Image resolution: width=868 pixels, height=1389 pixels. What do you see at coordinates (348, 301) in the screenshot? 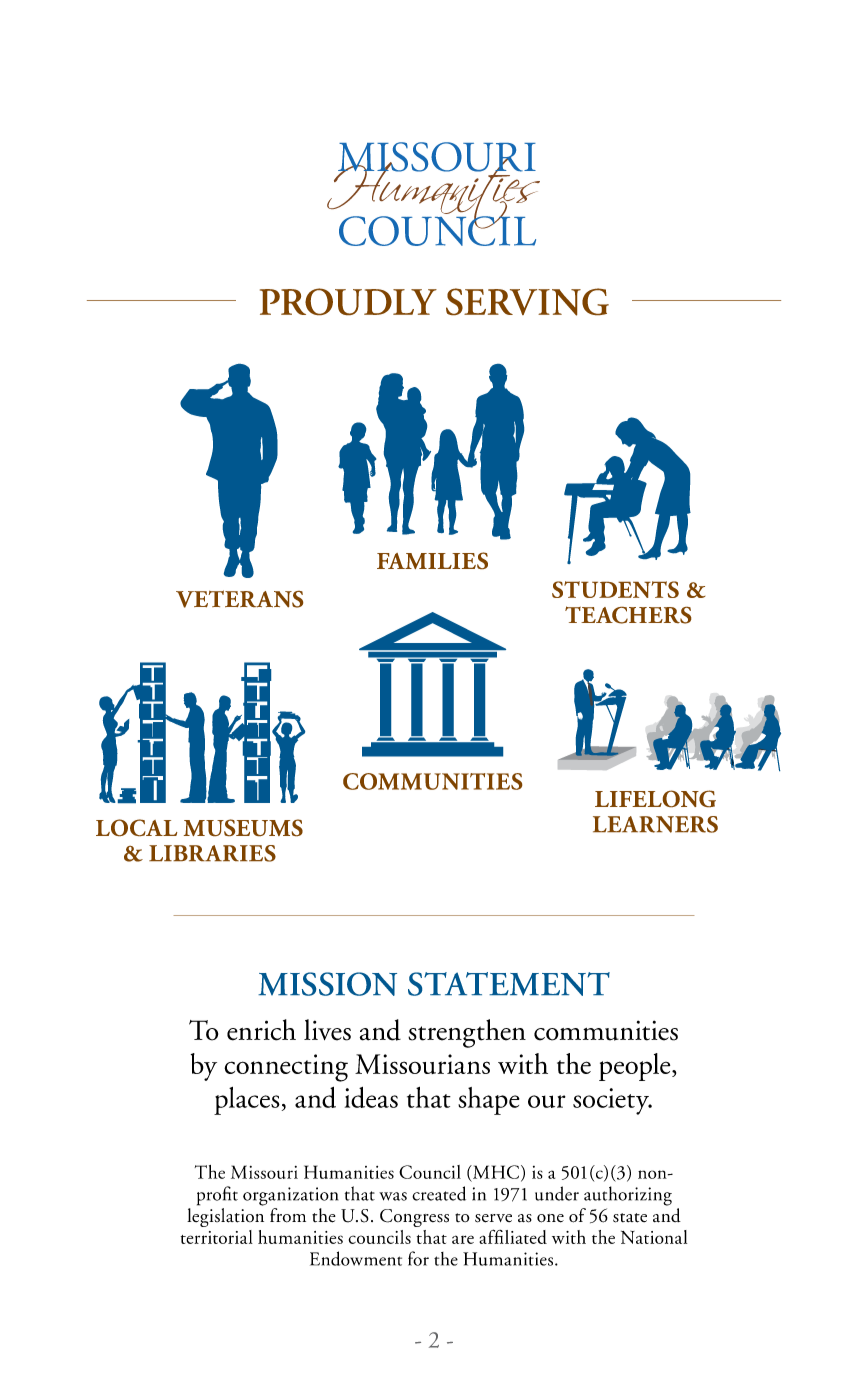
I see `PROUDLY` at bounding box center [348, 301].
